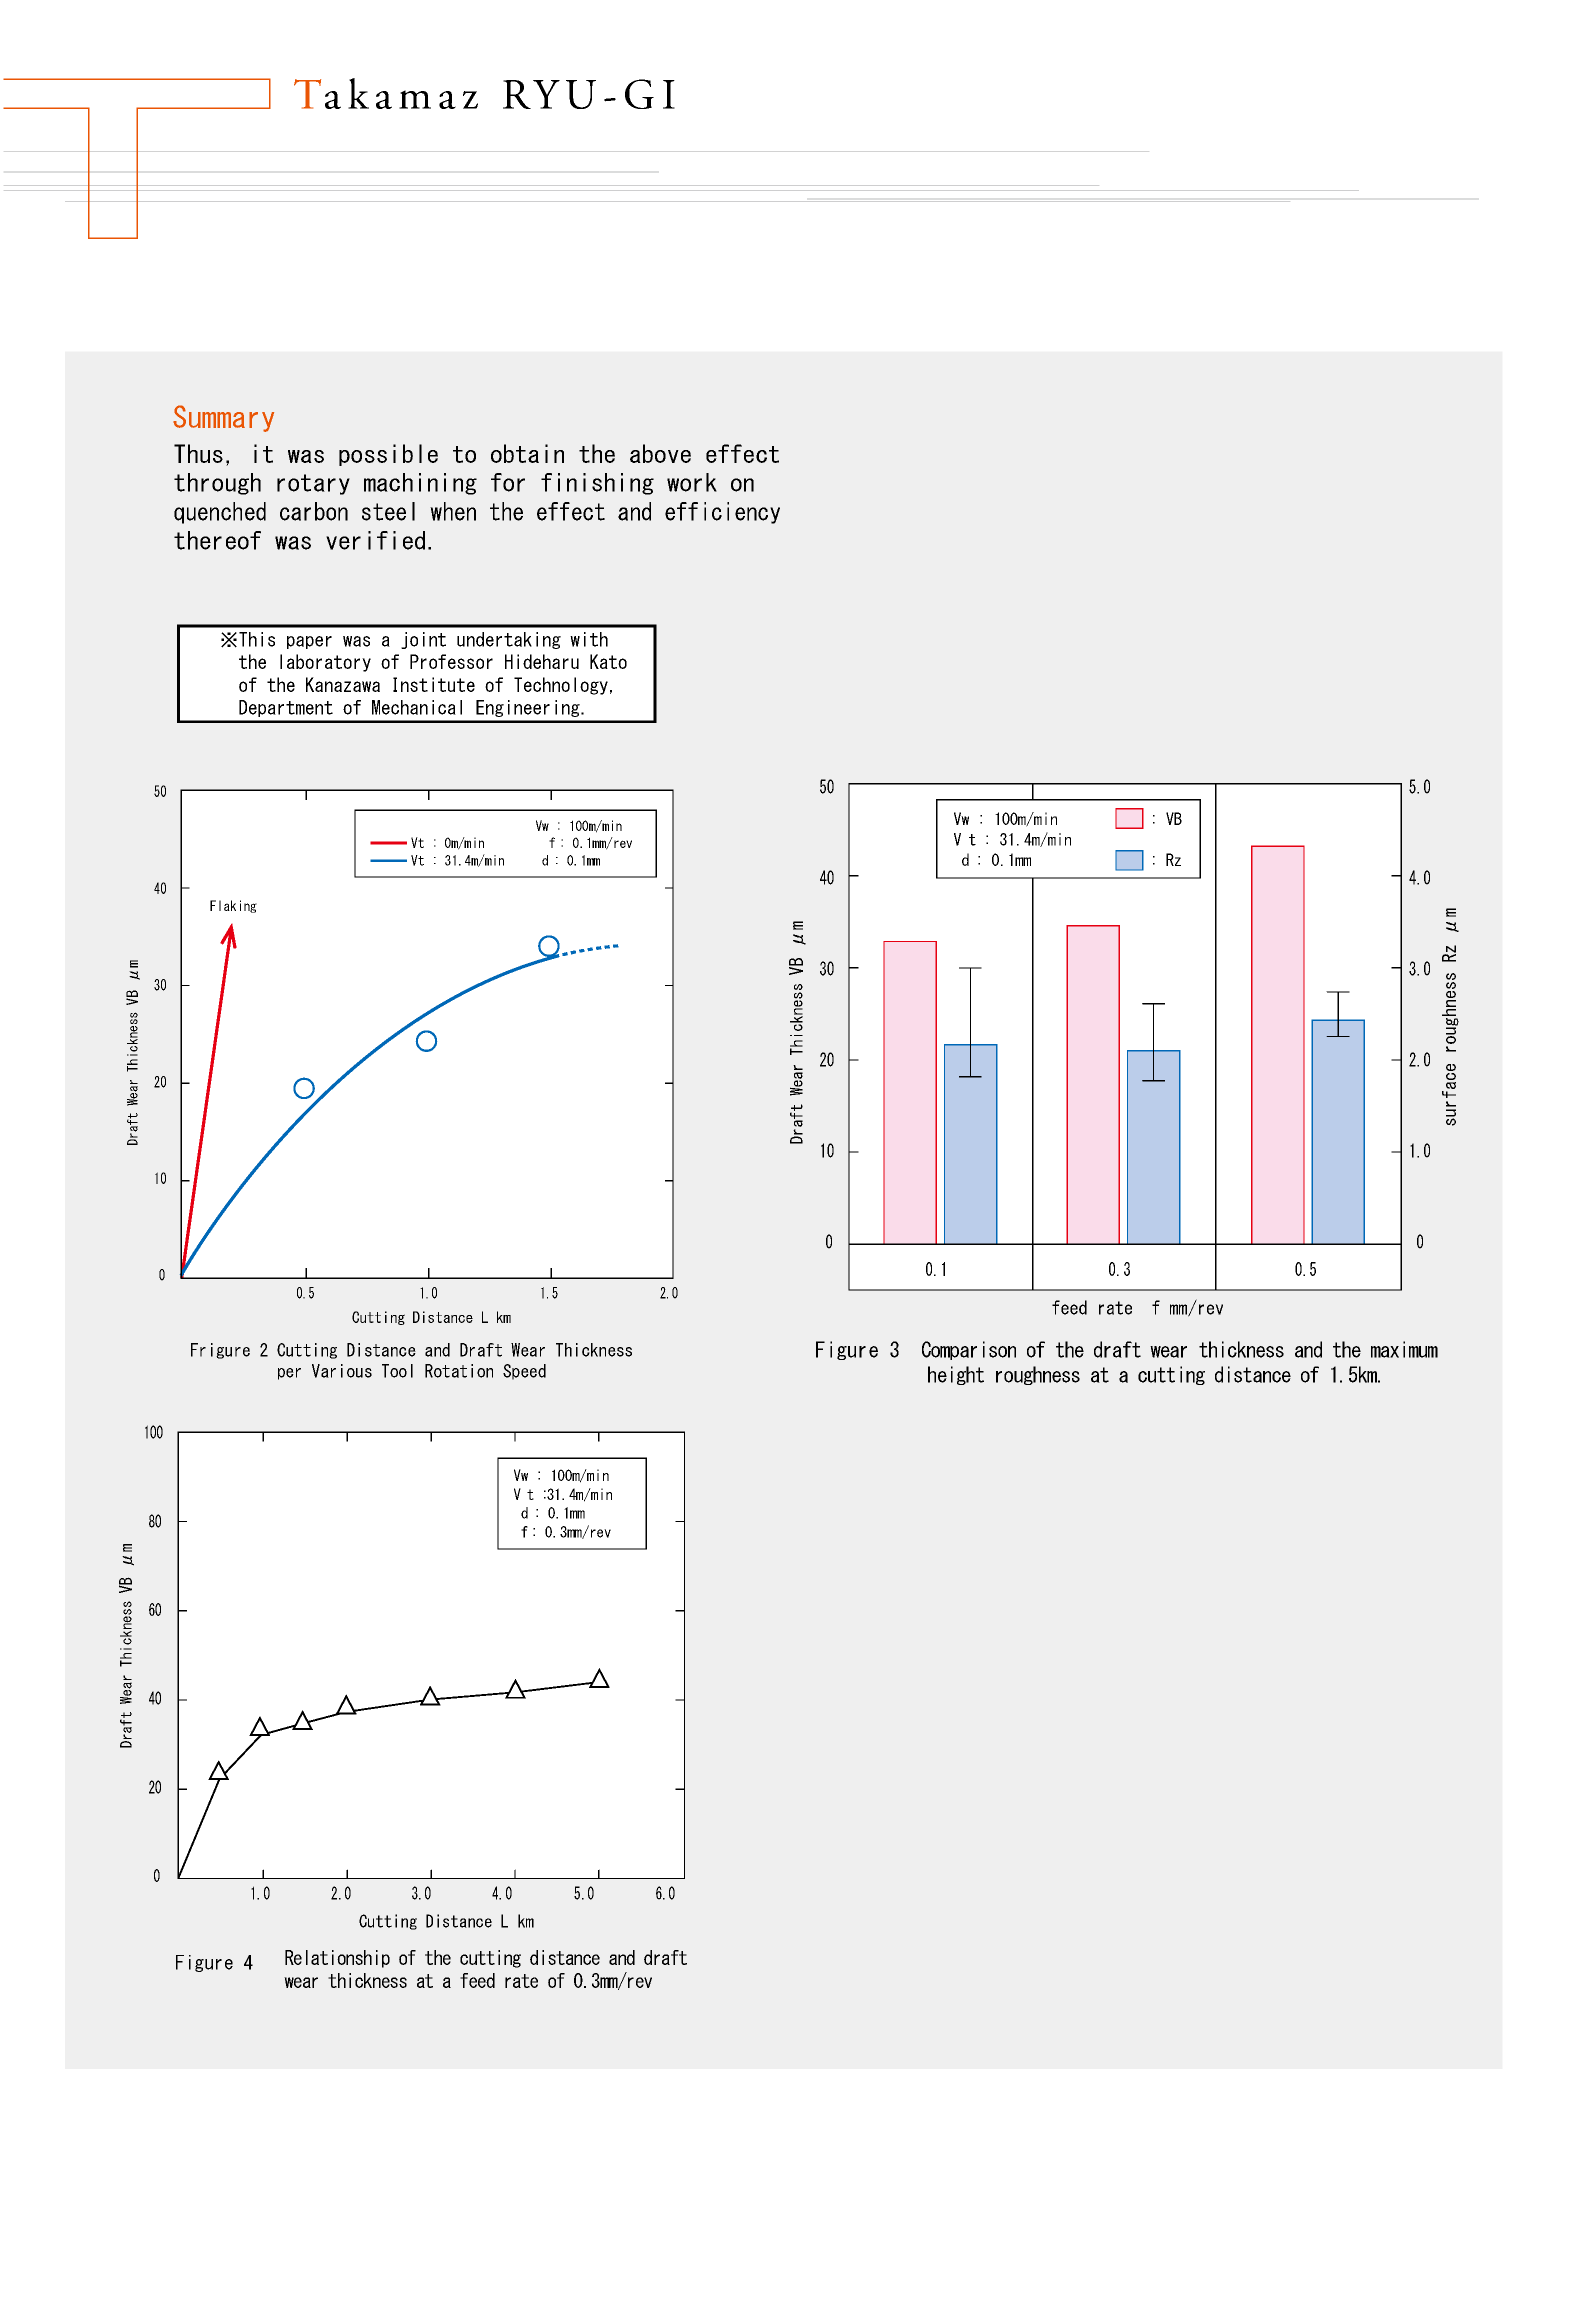  I want to click on height, so click(956, 1375).
